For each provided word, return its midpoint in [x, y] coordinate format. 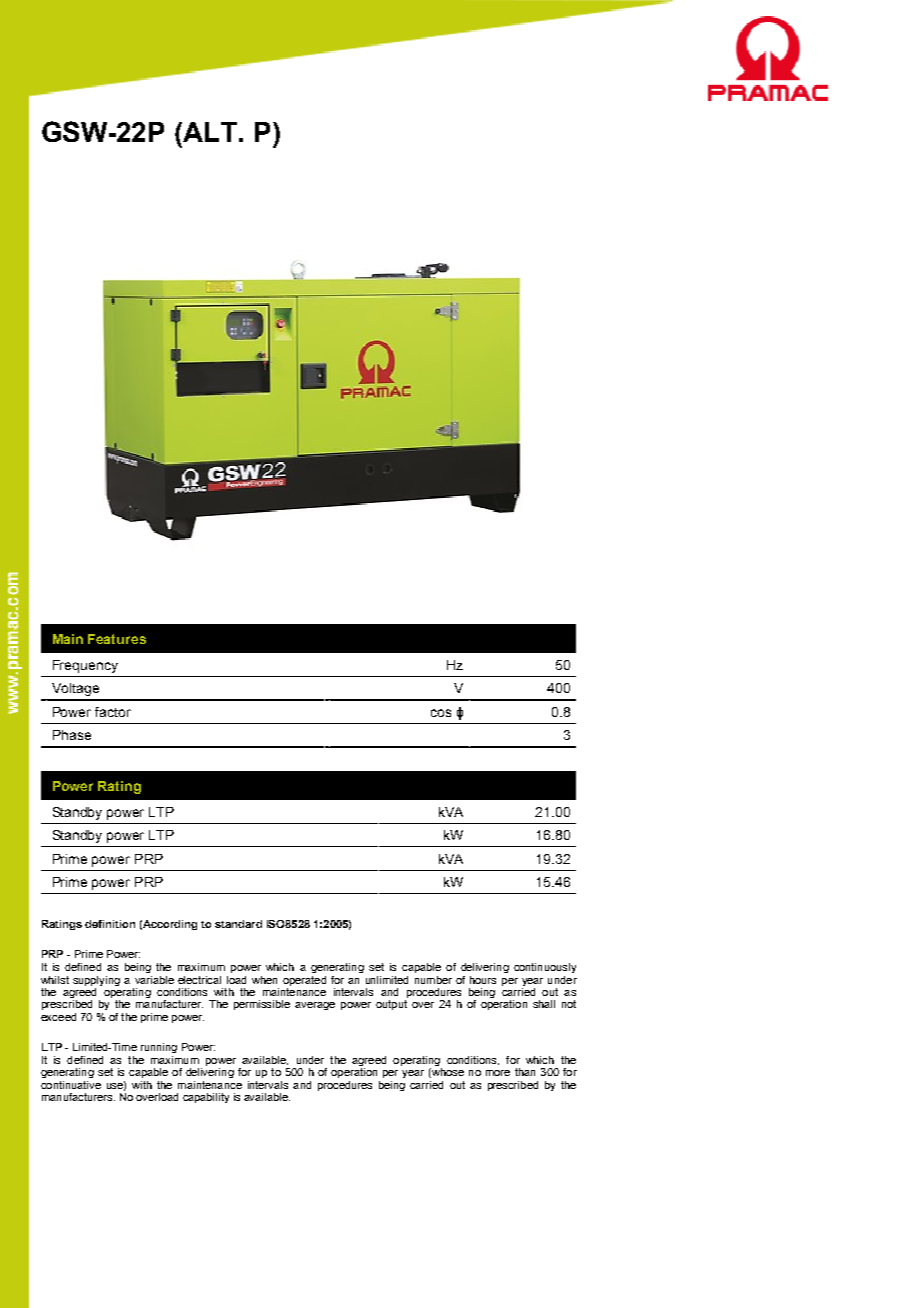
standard [238, 924]
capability [206, 1098]
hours [483, 980]
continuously [545, 968]
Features [117, 639]
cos [441, 713]
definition [110, 924]
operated [304, 981]
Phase [72, 735]
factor [113, 712]
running [159, 1048]
